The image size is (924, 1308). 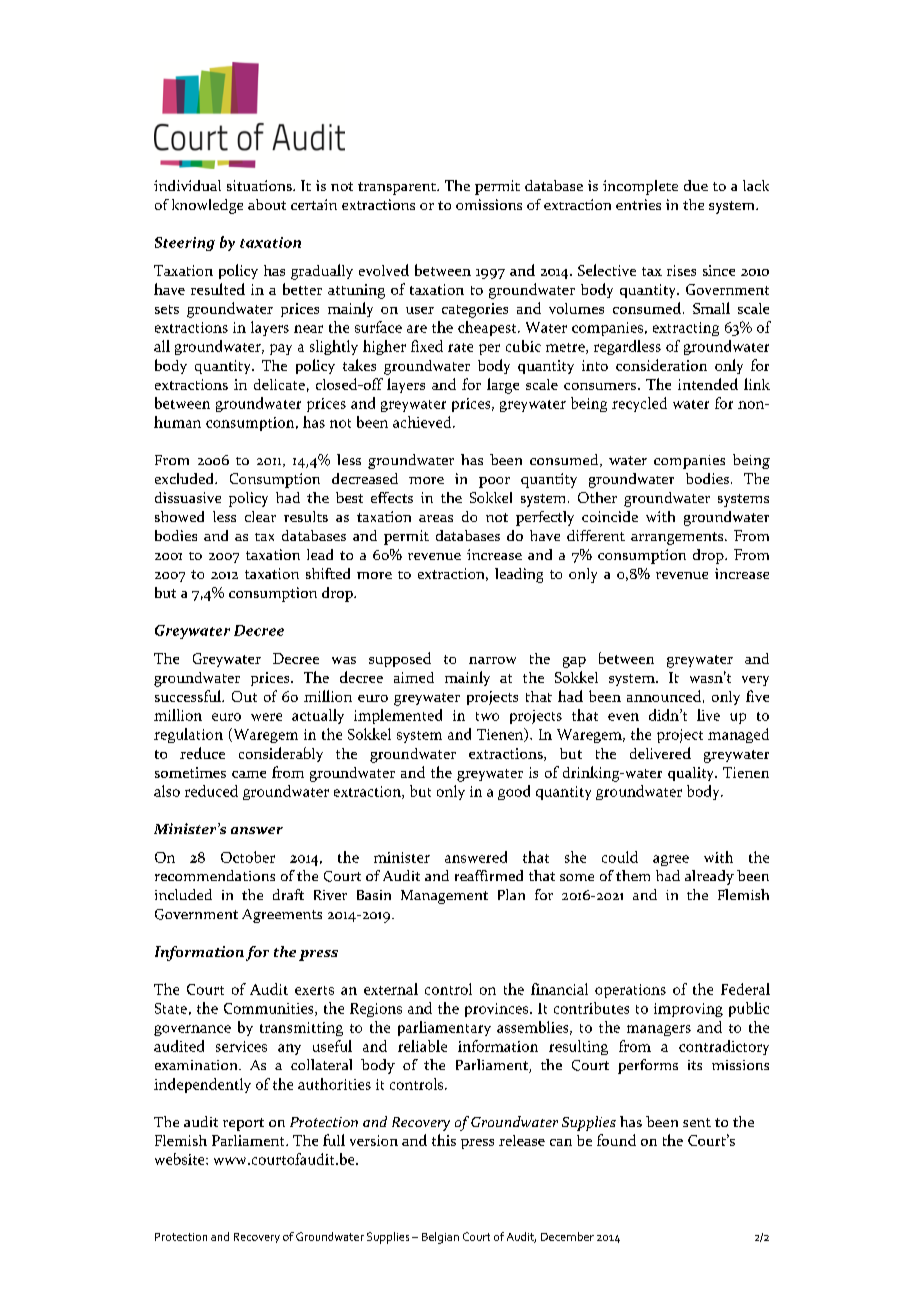 I want to click on managed, so click(x=738, y=735).
